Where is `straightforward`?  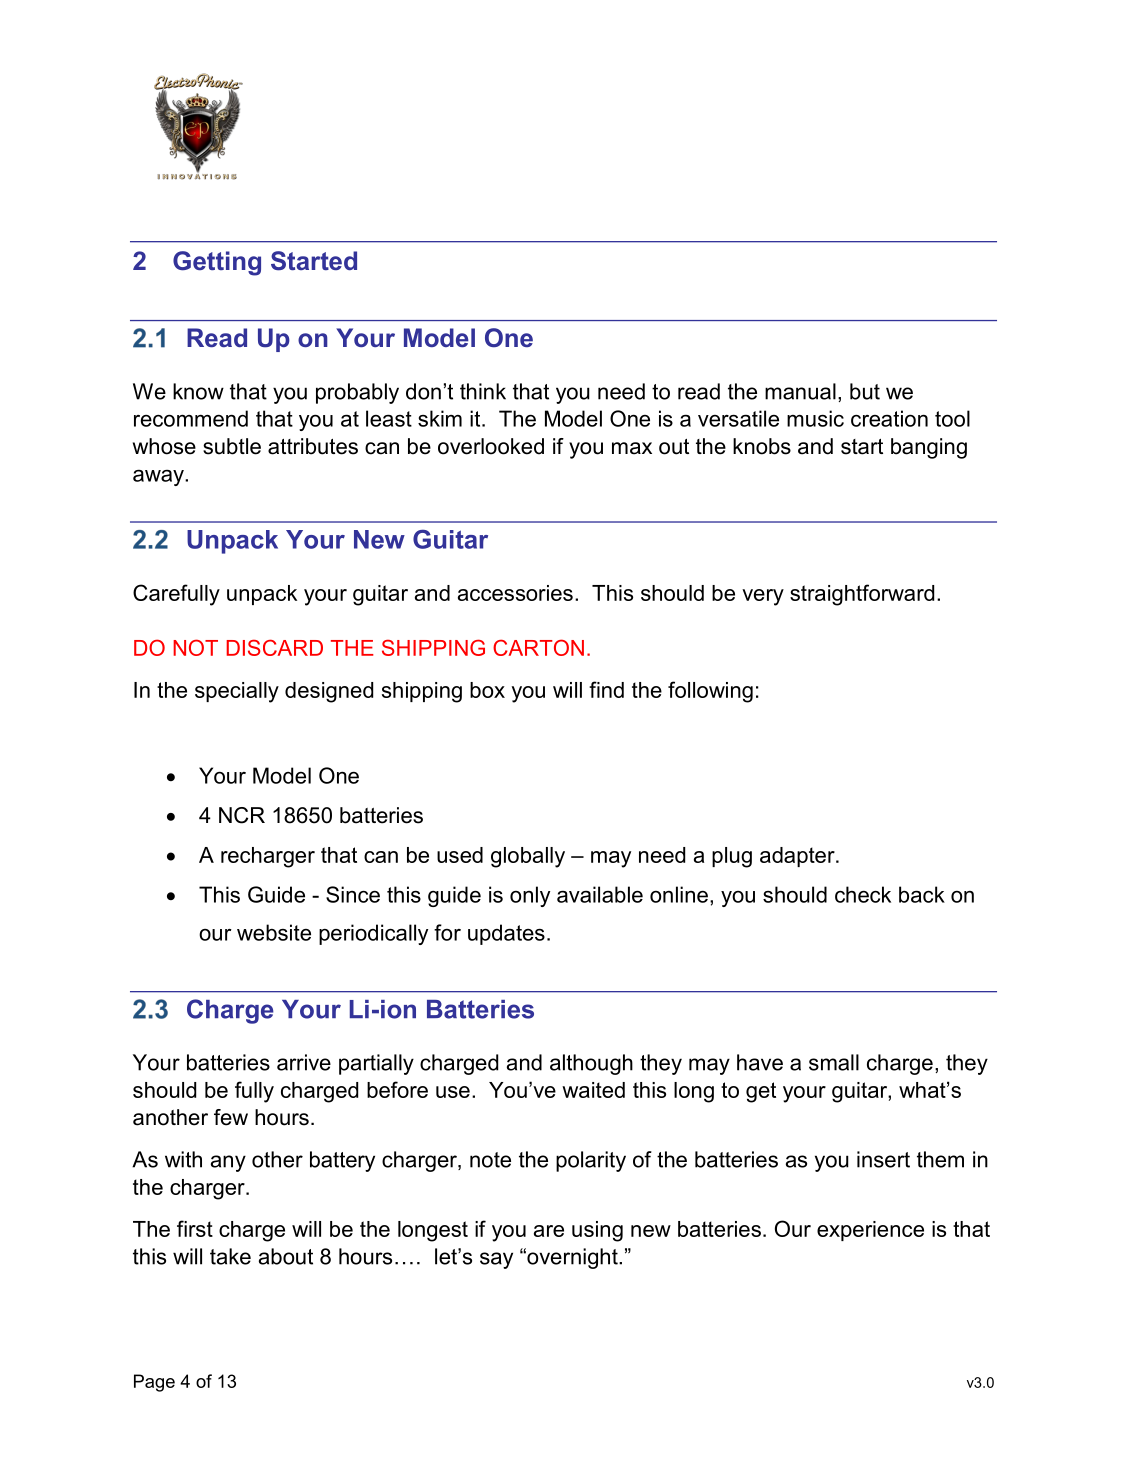 straightforward is located at coordinates (862, 595).
